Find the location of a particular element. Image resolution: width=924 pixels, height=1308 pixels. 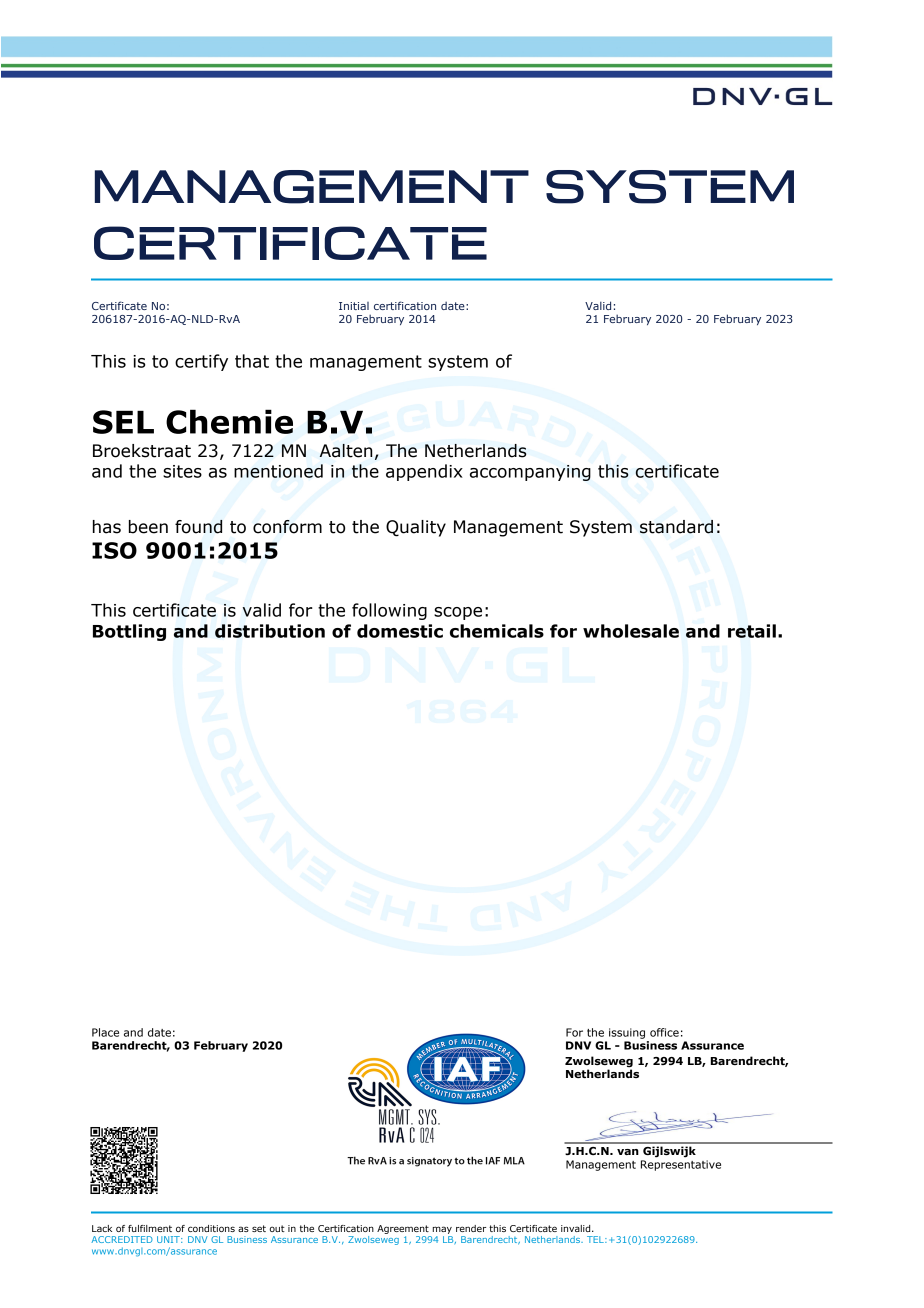

Initial is located at coordinates (354, 306).
